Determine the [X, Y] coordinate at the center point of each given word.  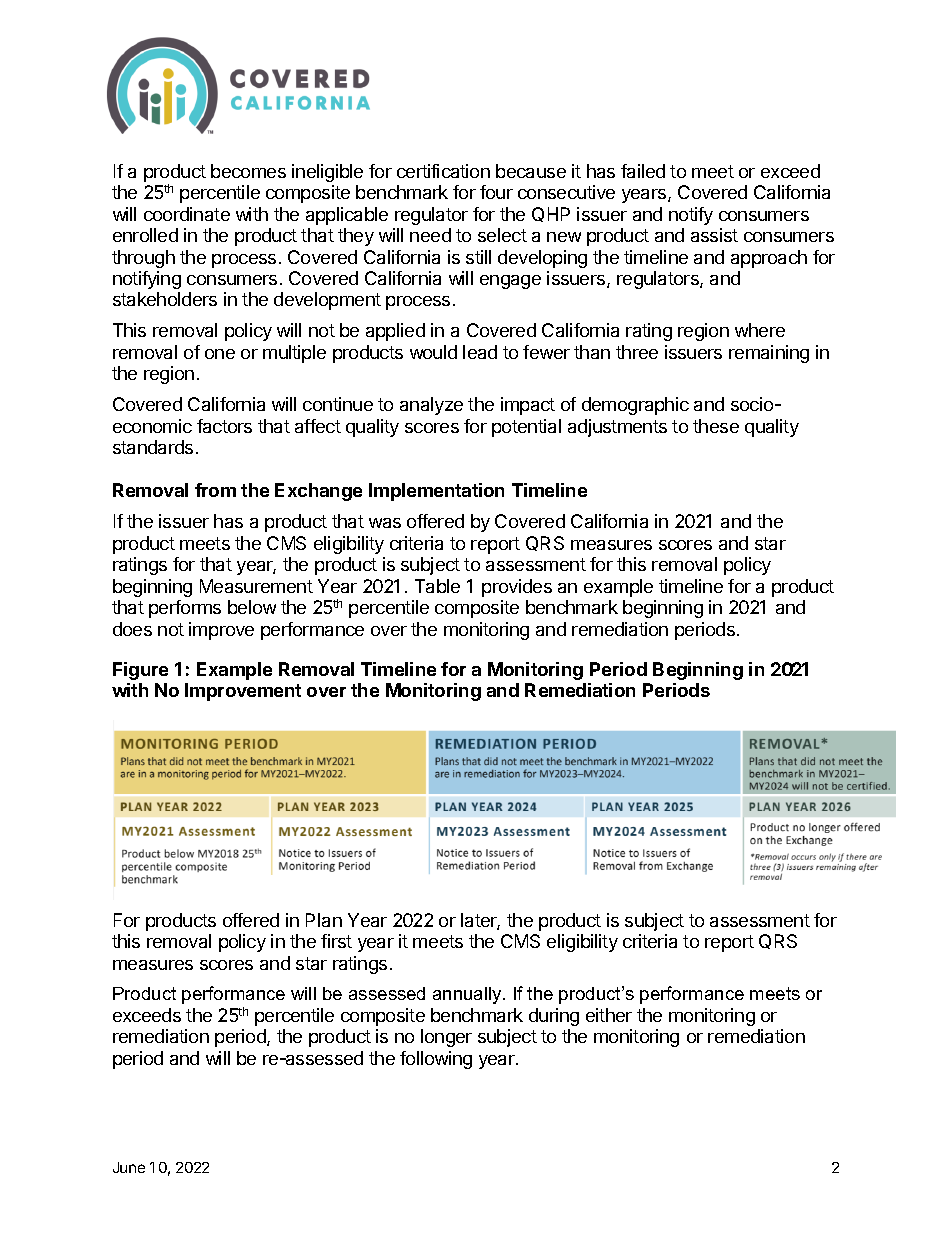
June [129, 1167]
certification [443, 171]
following [436, 1060]
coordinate [187, 214]
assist [714, 235]
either [609, 1015]
